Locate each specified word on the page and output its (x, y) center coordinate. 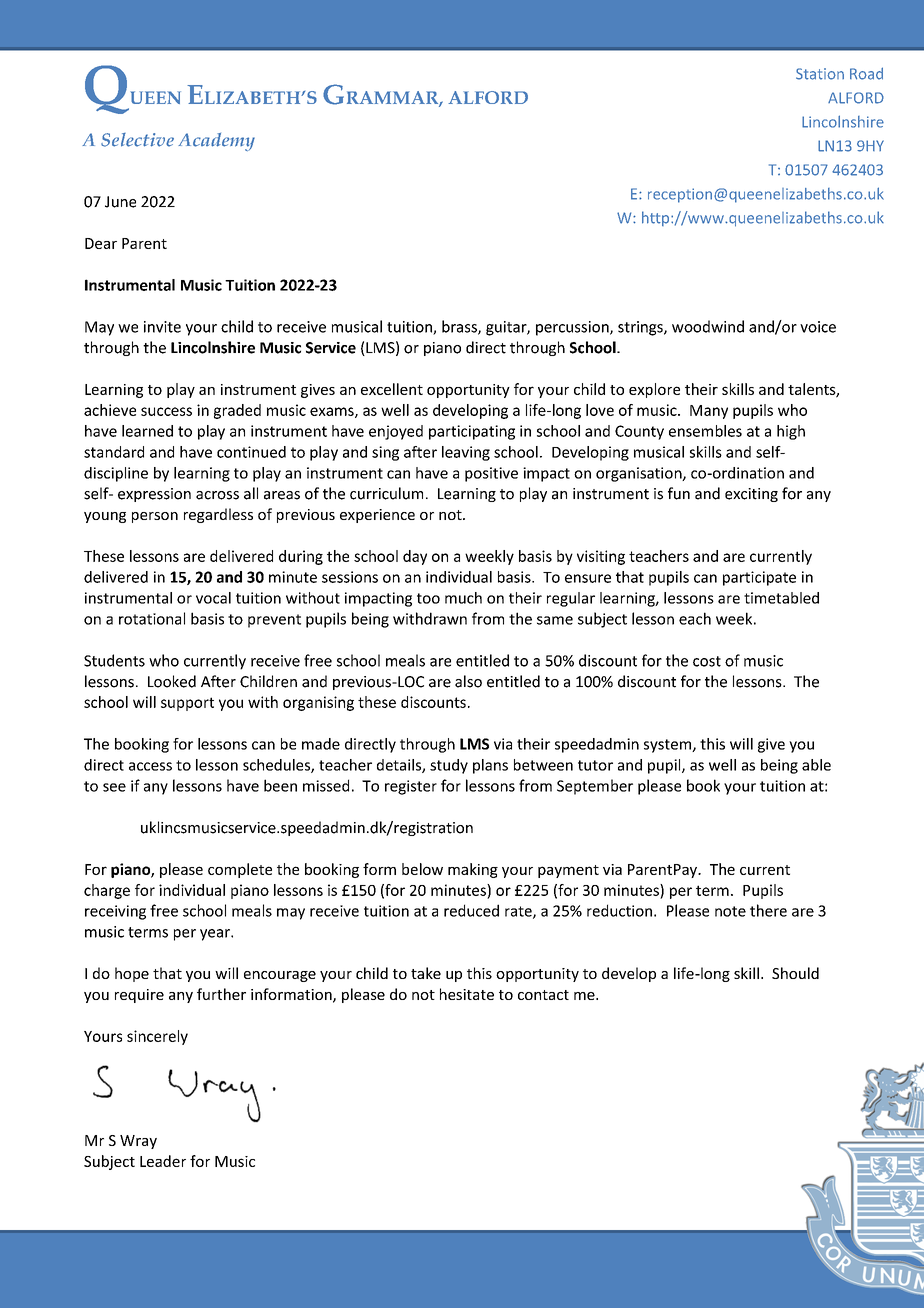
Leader (163, 1161)
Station (820, 74)
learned (147, 431)
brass (460, 327)
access (150, 766)
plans (490, 766)
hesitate (467, 994)
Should (795, 973)
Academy (216, 142)
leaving (466, 453)
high (791, 432)
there (768, 910)
